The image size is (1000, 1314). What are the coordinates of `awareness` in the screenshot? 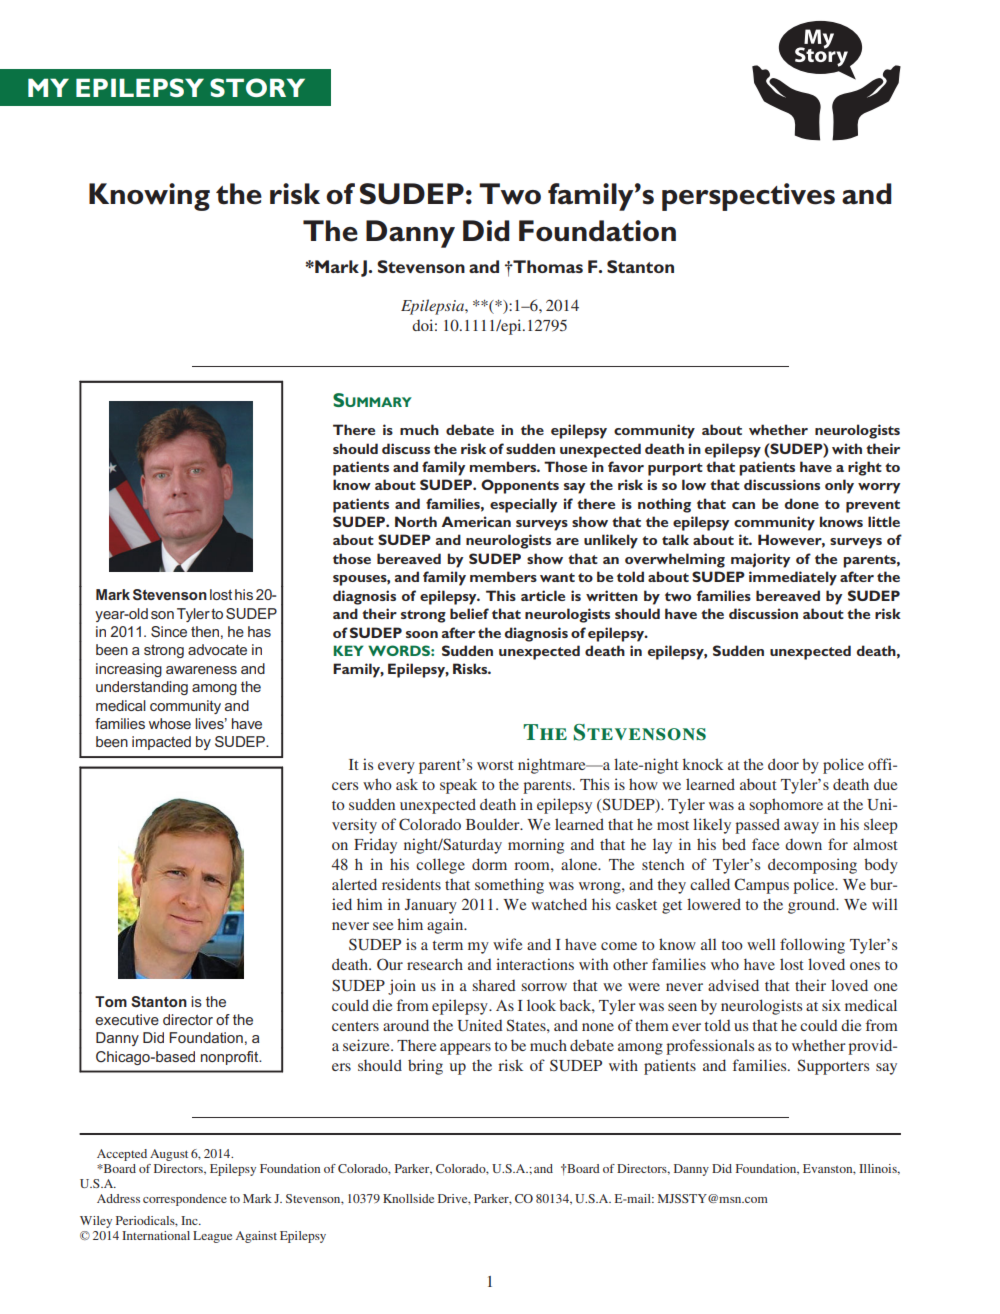 It's located at (201, 670).
